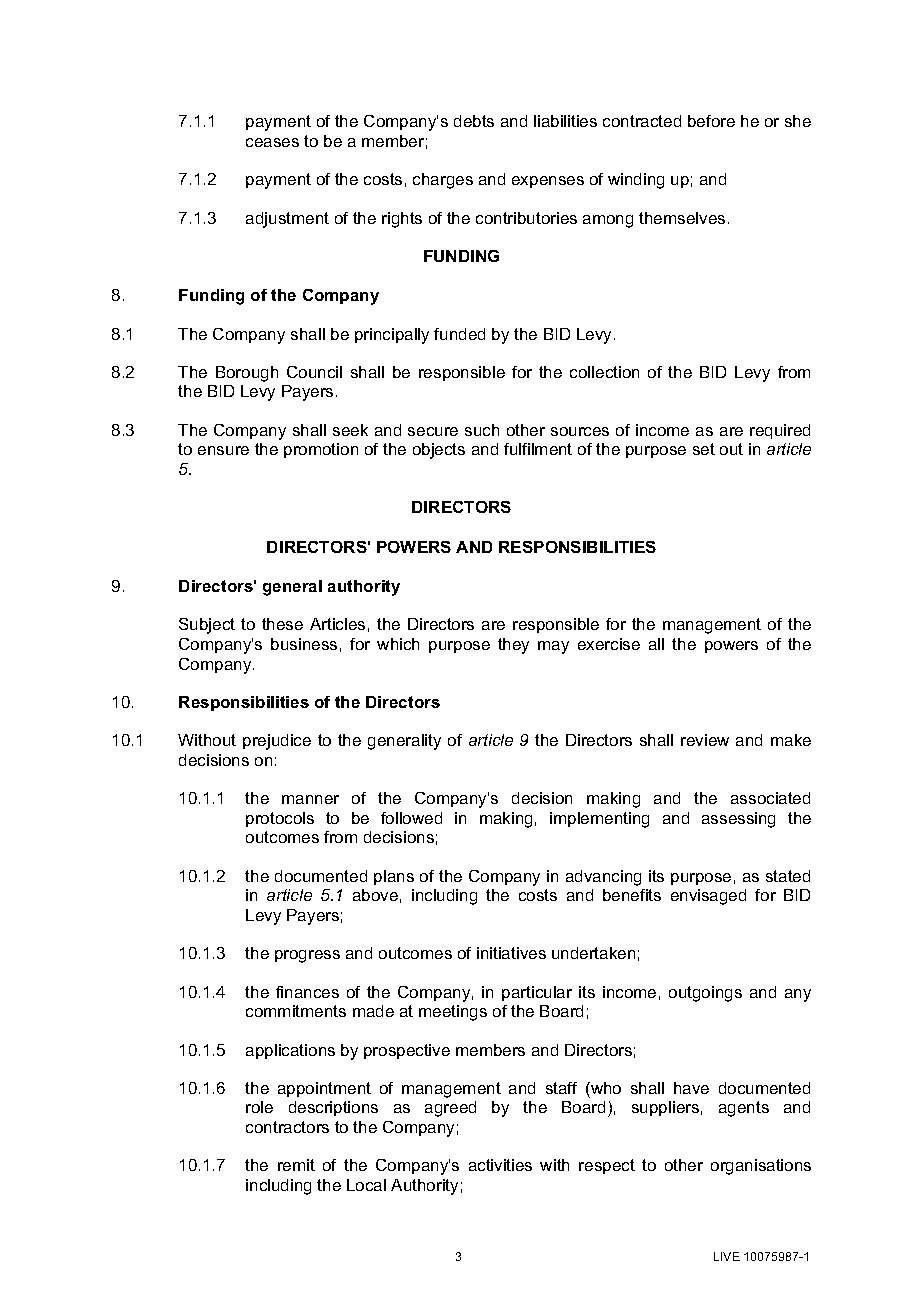  What do you see at coordinates (296, 1165) in the screenshot?
I see `remit` at bounding box center [296, 1165].
